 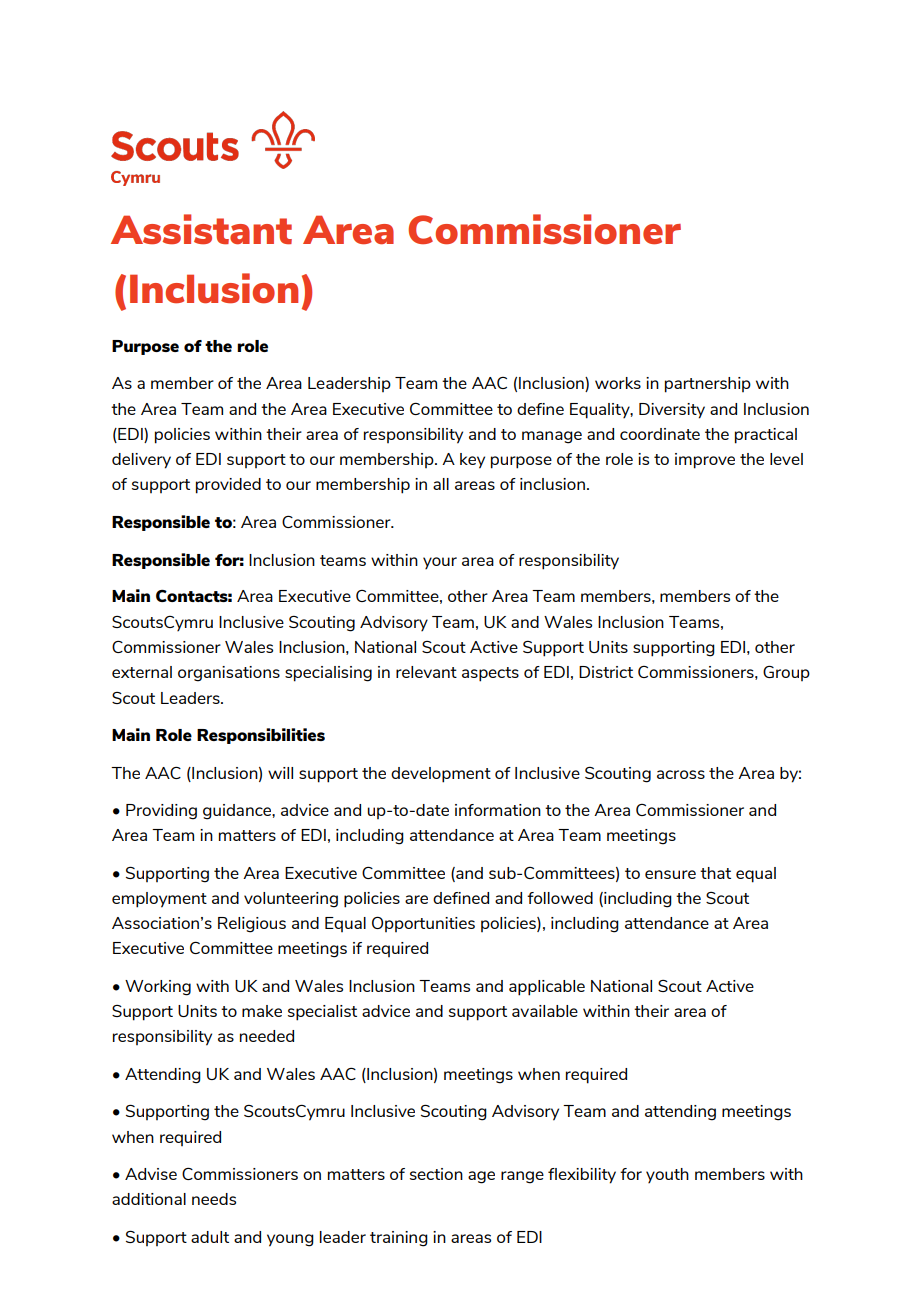 I want to click on that, so click(x=715, y=873).
